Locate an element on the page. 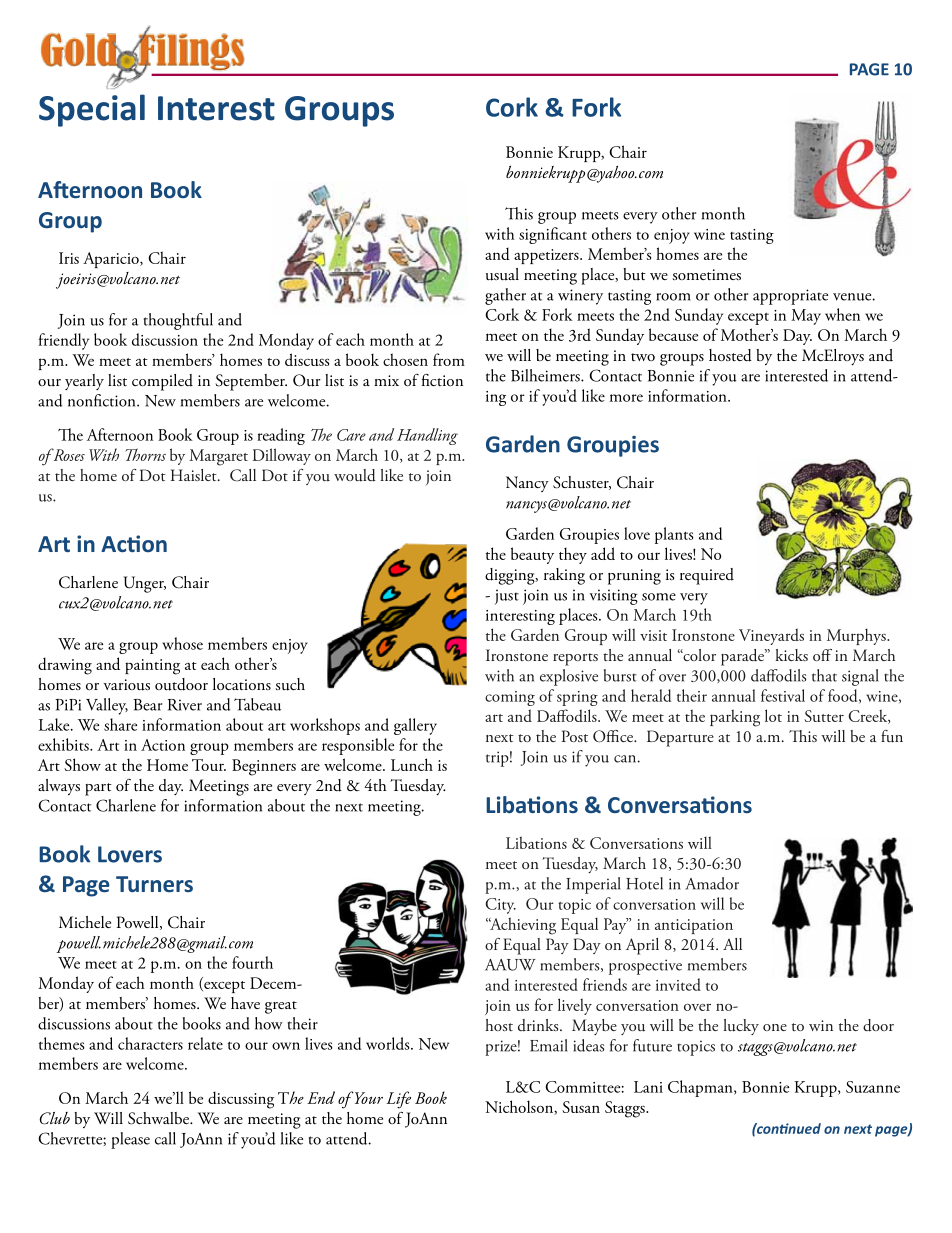 The height and width of the document is (1233, 952). significant is located at coordinates (553, 235).
